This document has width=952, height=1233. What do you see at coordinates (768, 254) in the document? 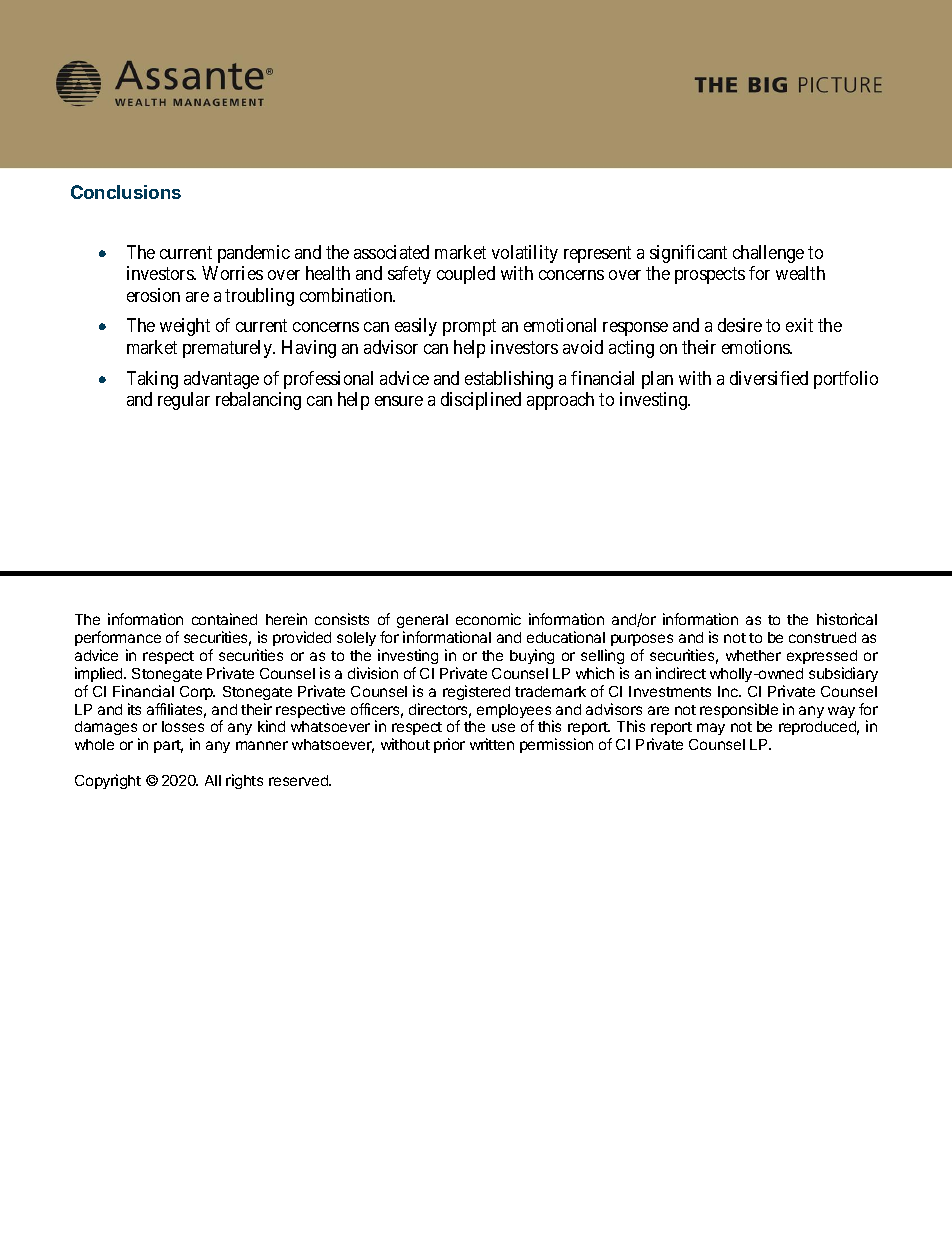
I see `challenge` at bounding box center [768, 254].
